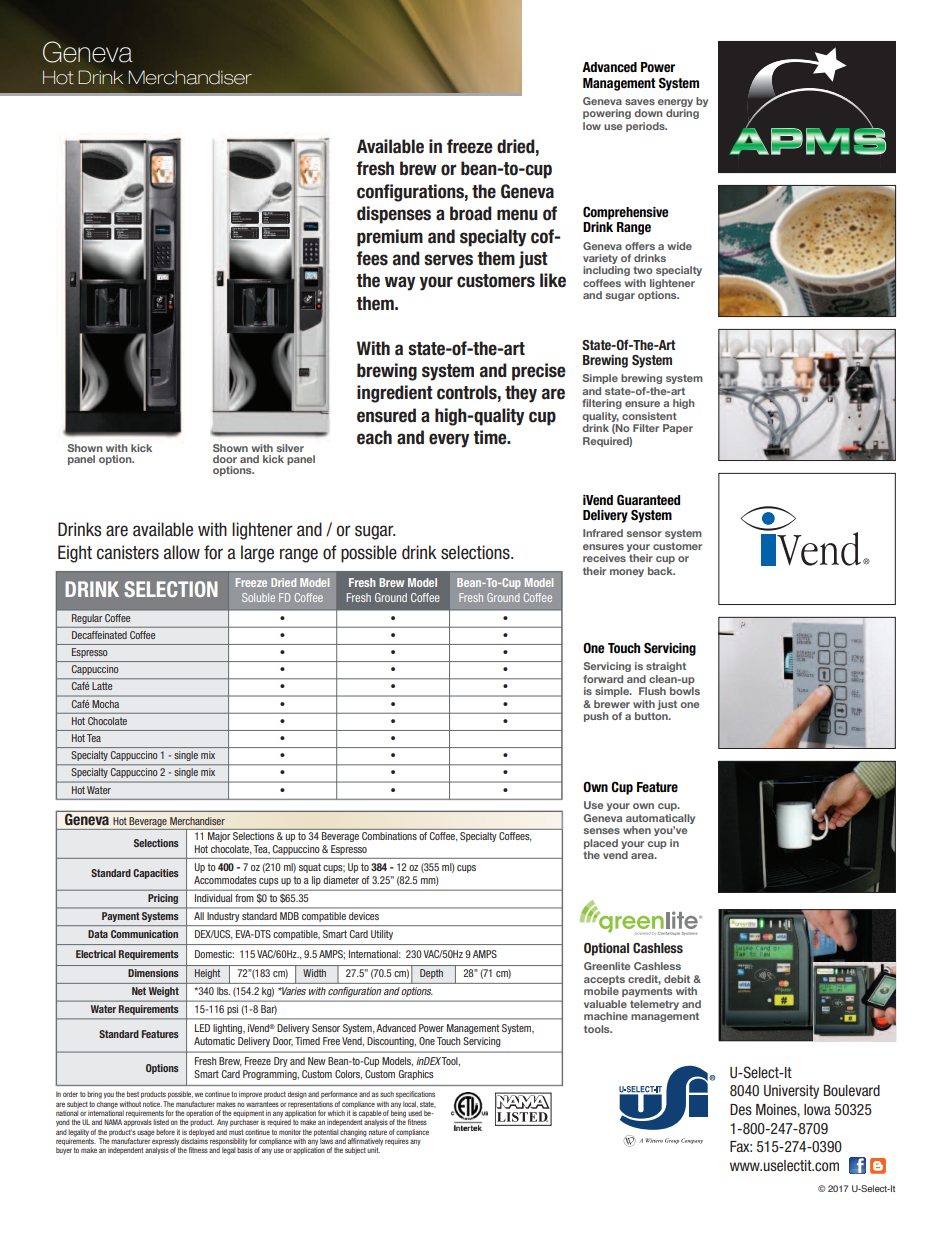  What do you see at coordinates (471, 213) in the document?
I see `broad` at bounding box center [471, 213].
